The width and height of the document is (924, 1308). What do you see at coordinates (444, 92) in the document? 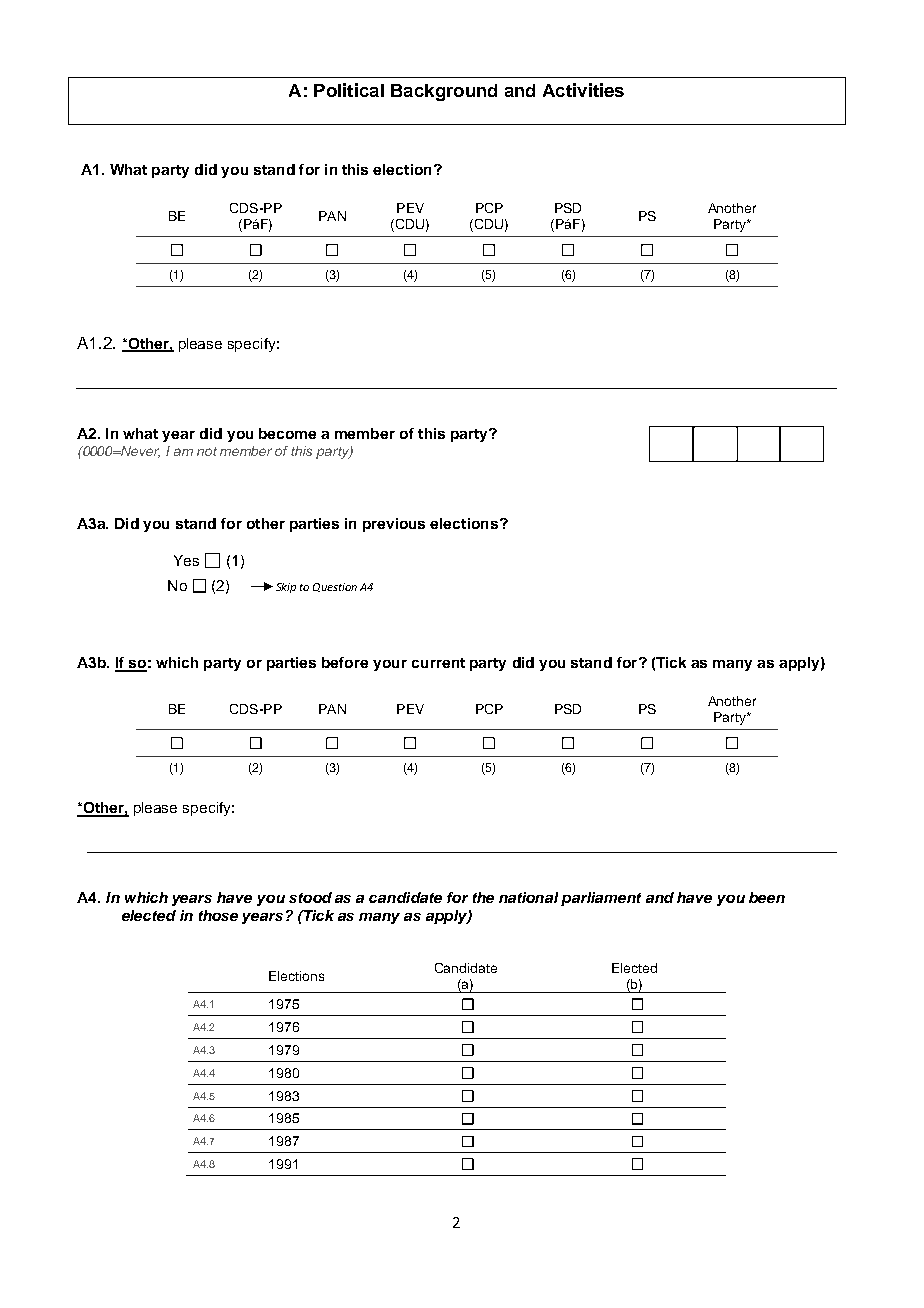
I see `Background` at bounding box center [444, 92].
